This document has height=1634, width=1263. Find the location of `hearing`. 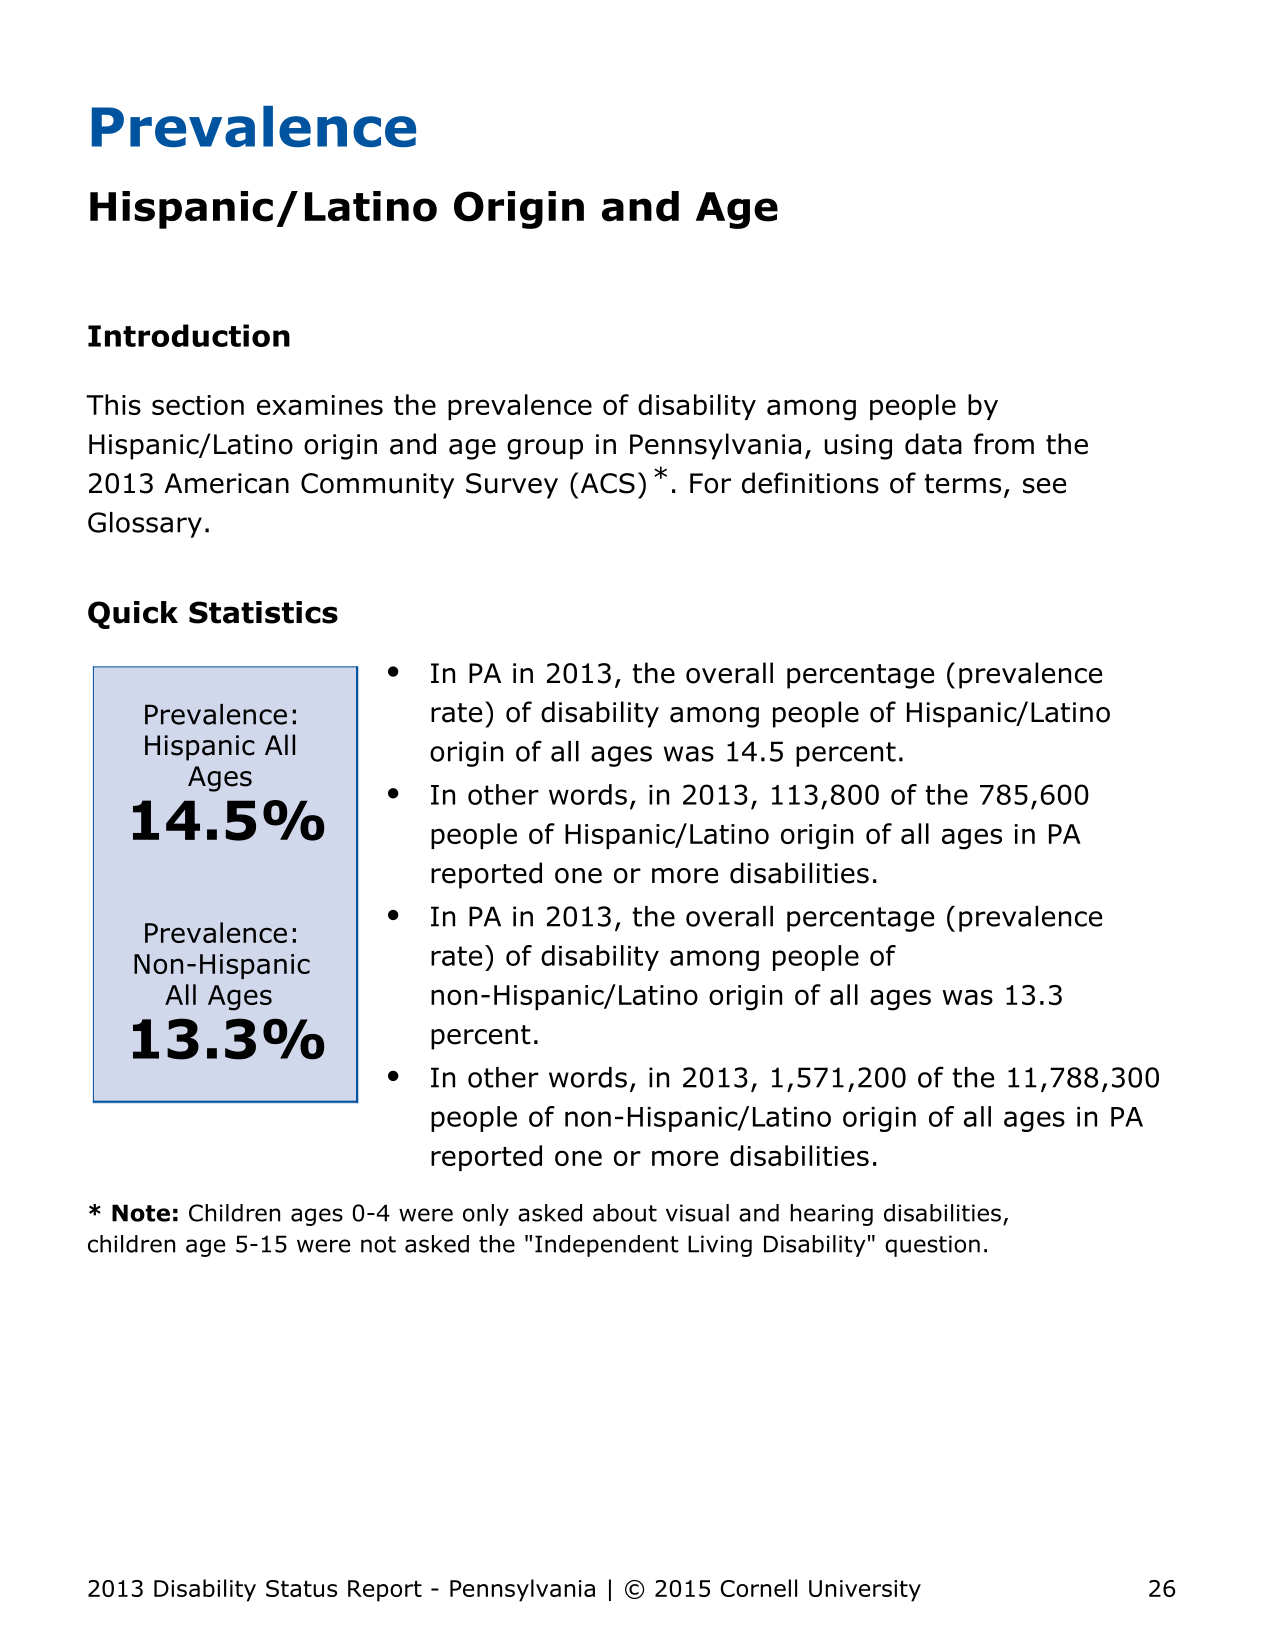

hearing is located at coordinates (831, 1215).
